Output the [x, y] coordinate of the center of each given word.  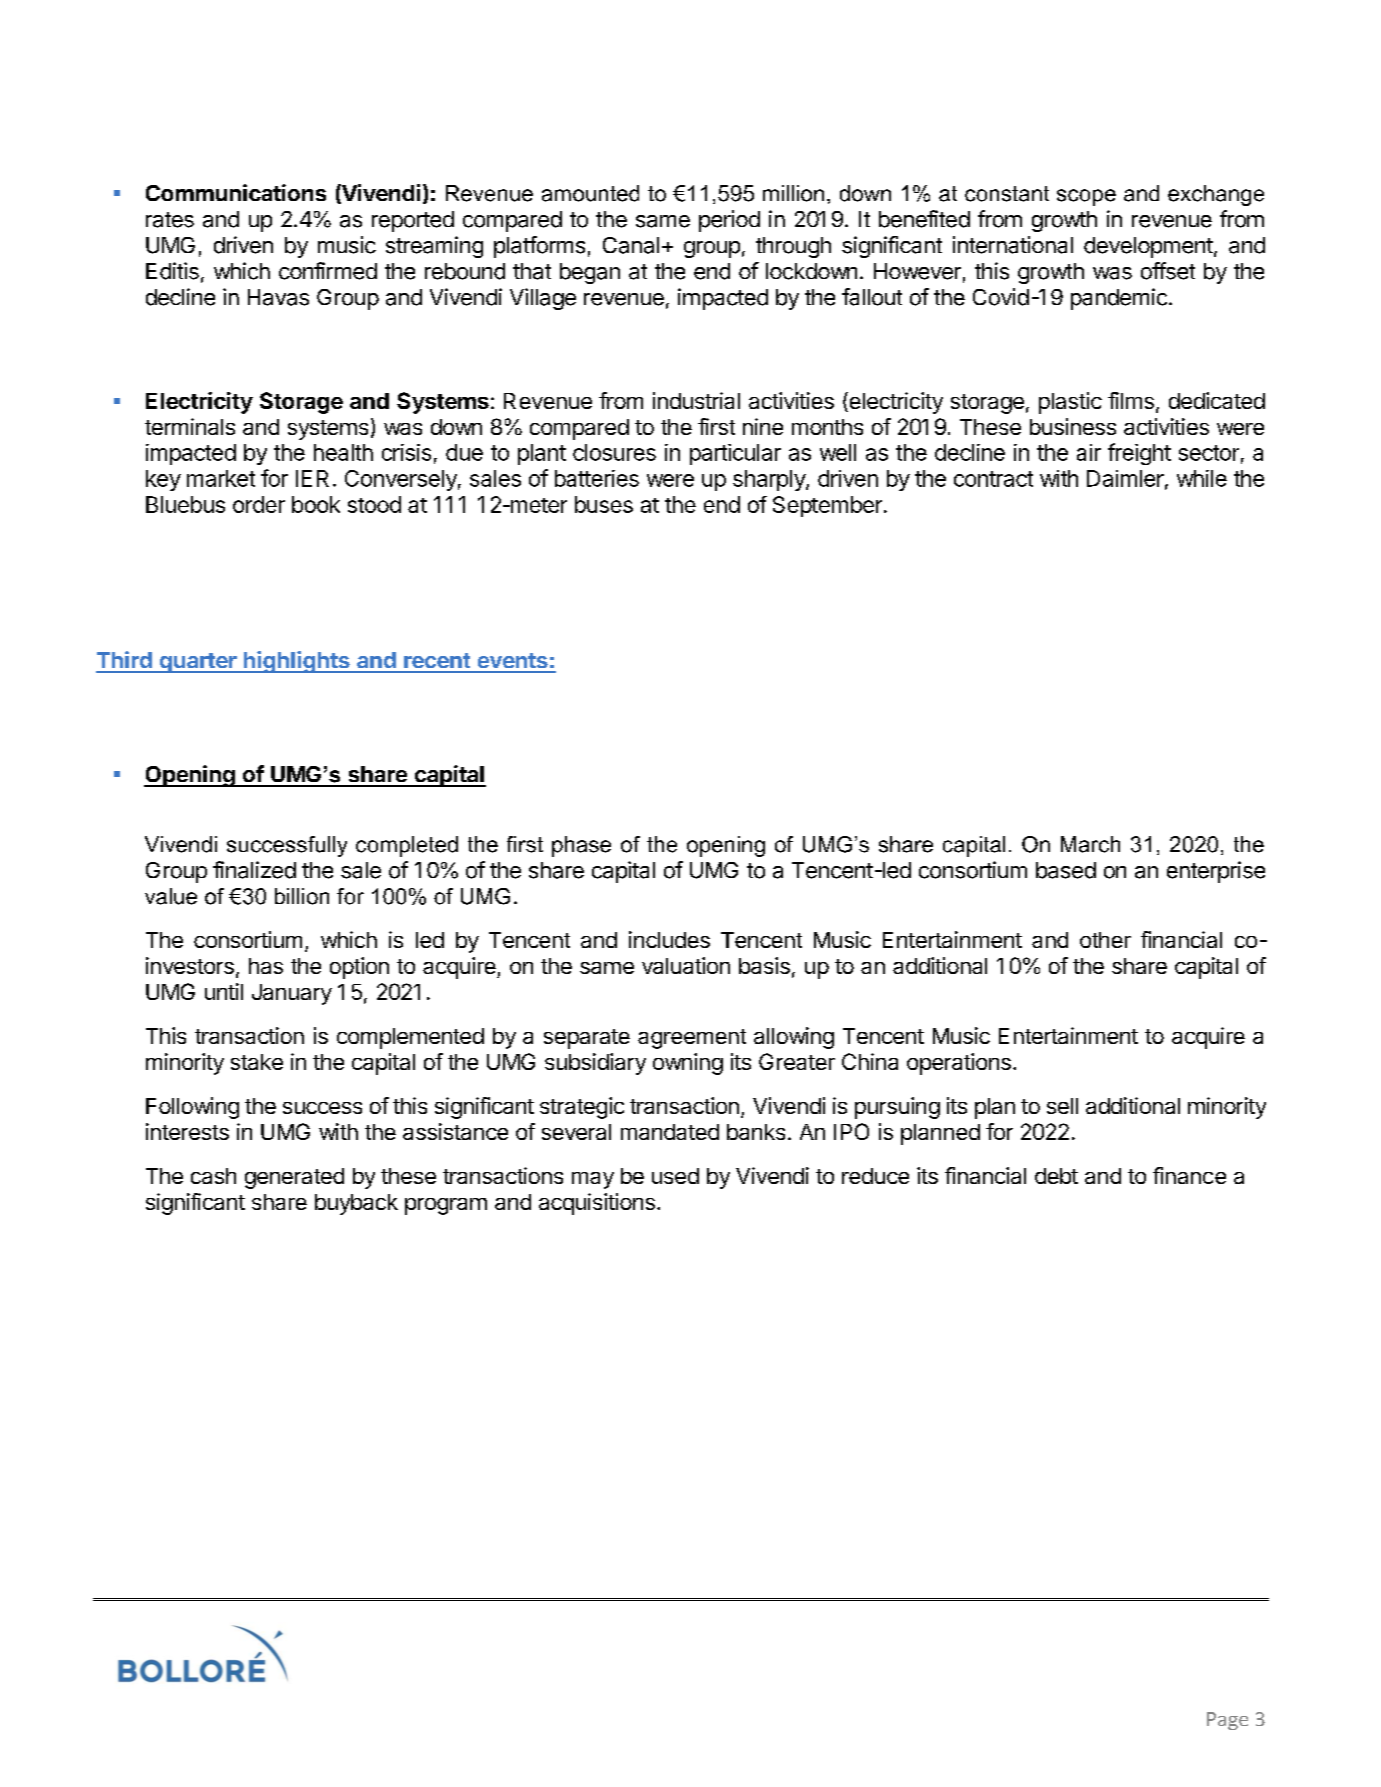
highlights [297, 662]
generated [294, 1178]
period [729, 221]
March [1090, 844]
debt [1056, 1176]
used [675, 1176]
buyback [356, 1204]
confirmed [328, 271]
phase [581, 846]
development [1148, 247]
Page [1227, 1721]
